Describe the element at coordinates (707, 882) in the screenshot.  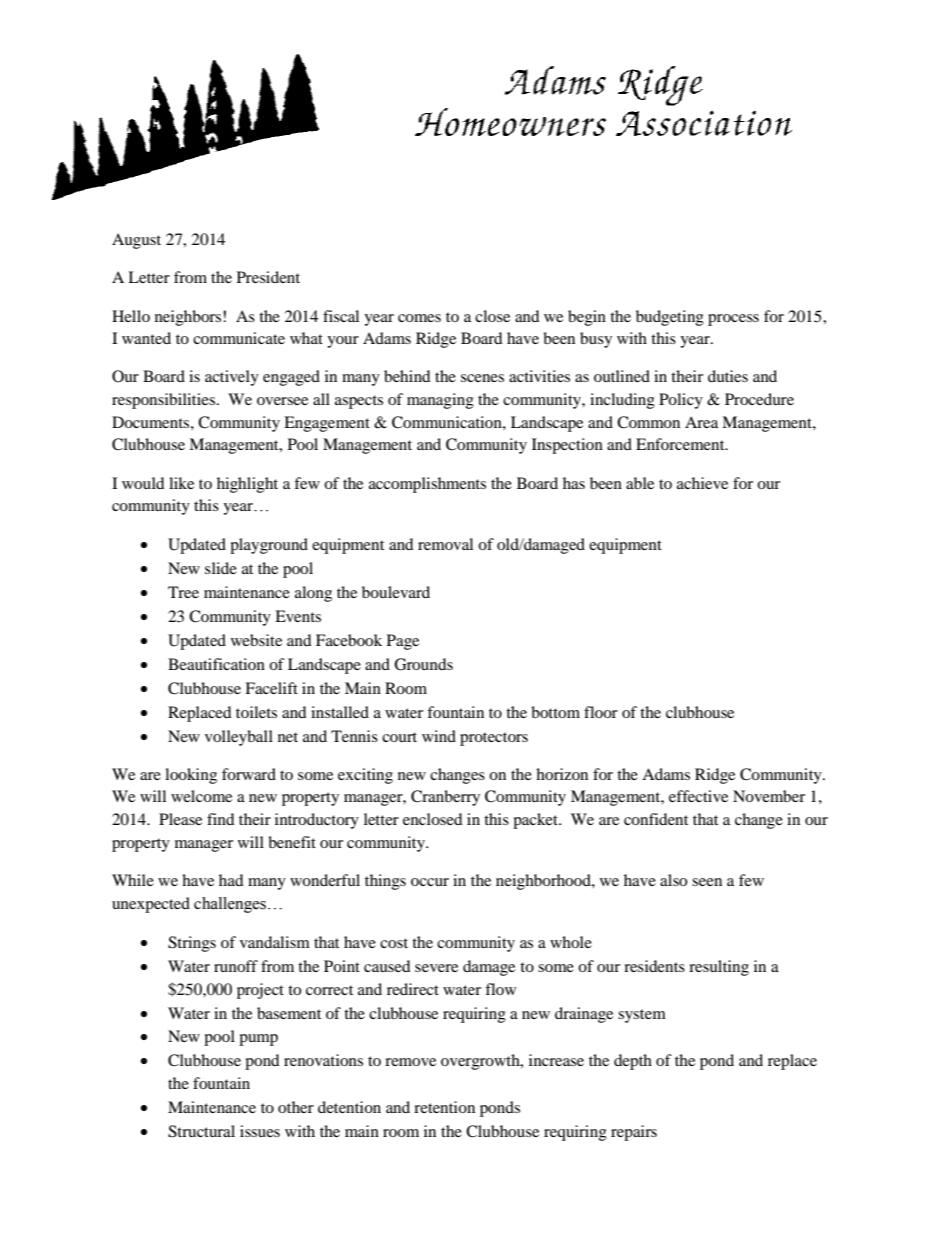
I see `seen` at that location.
